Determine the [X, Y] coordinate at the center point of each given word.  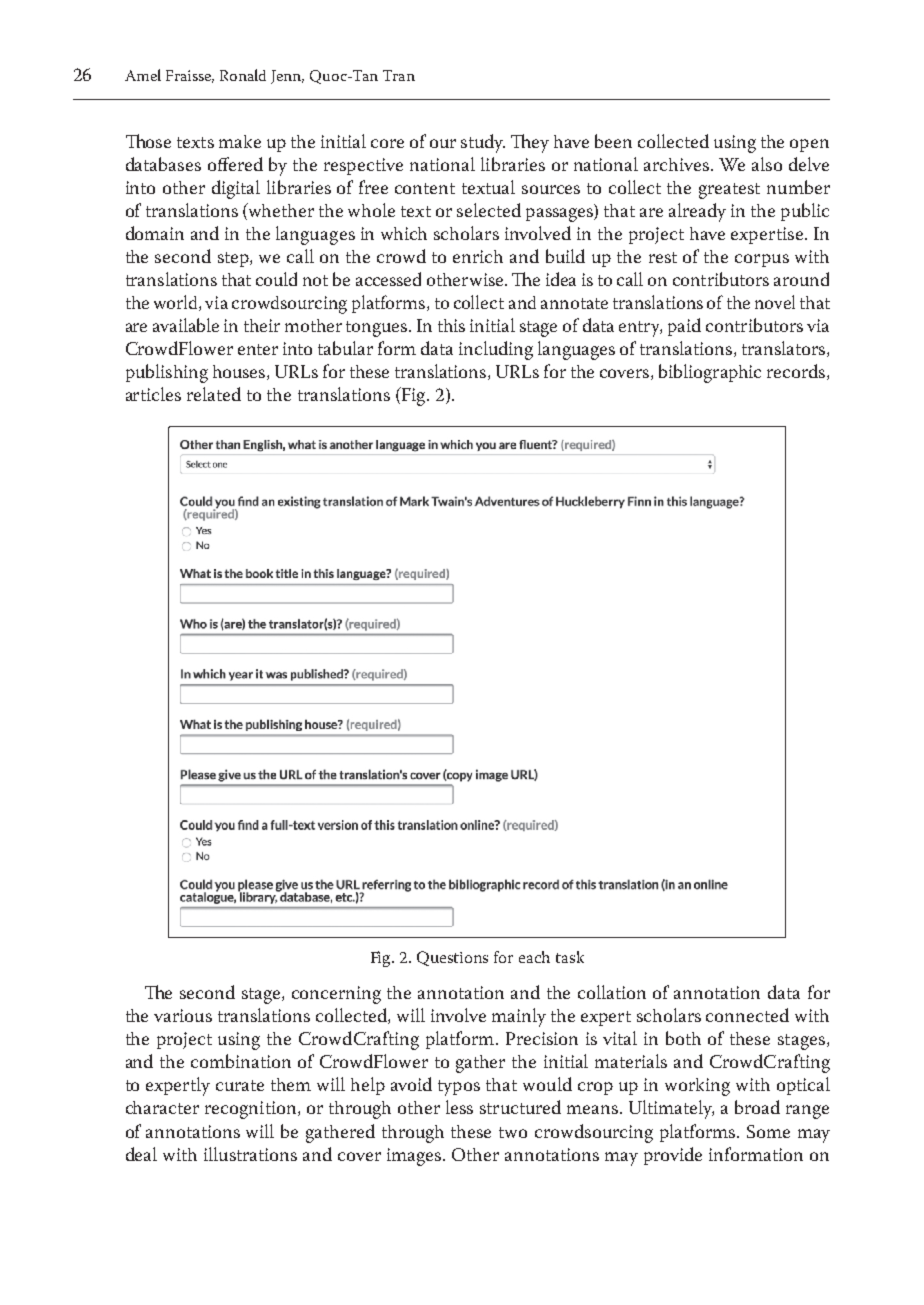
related [214, 394]
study [483, 143]
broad [757, 1107]
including [496, 350]
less [459, 1107]
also [767, 164]
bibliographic [710, 373]
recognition [252, 1110]
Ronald [243, 75]
